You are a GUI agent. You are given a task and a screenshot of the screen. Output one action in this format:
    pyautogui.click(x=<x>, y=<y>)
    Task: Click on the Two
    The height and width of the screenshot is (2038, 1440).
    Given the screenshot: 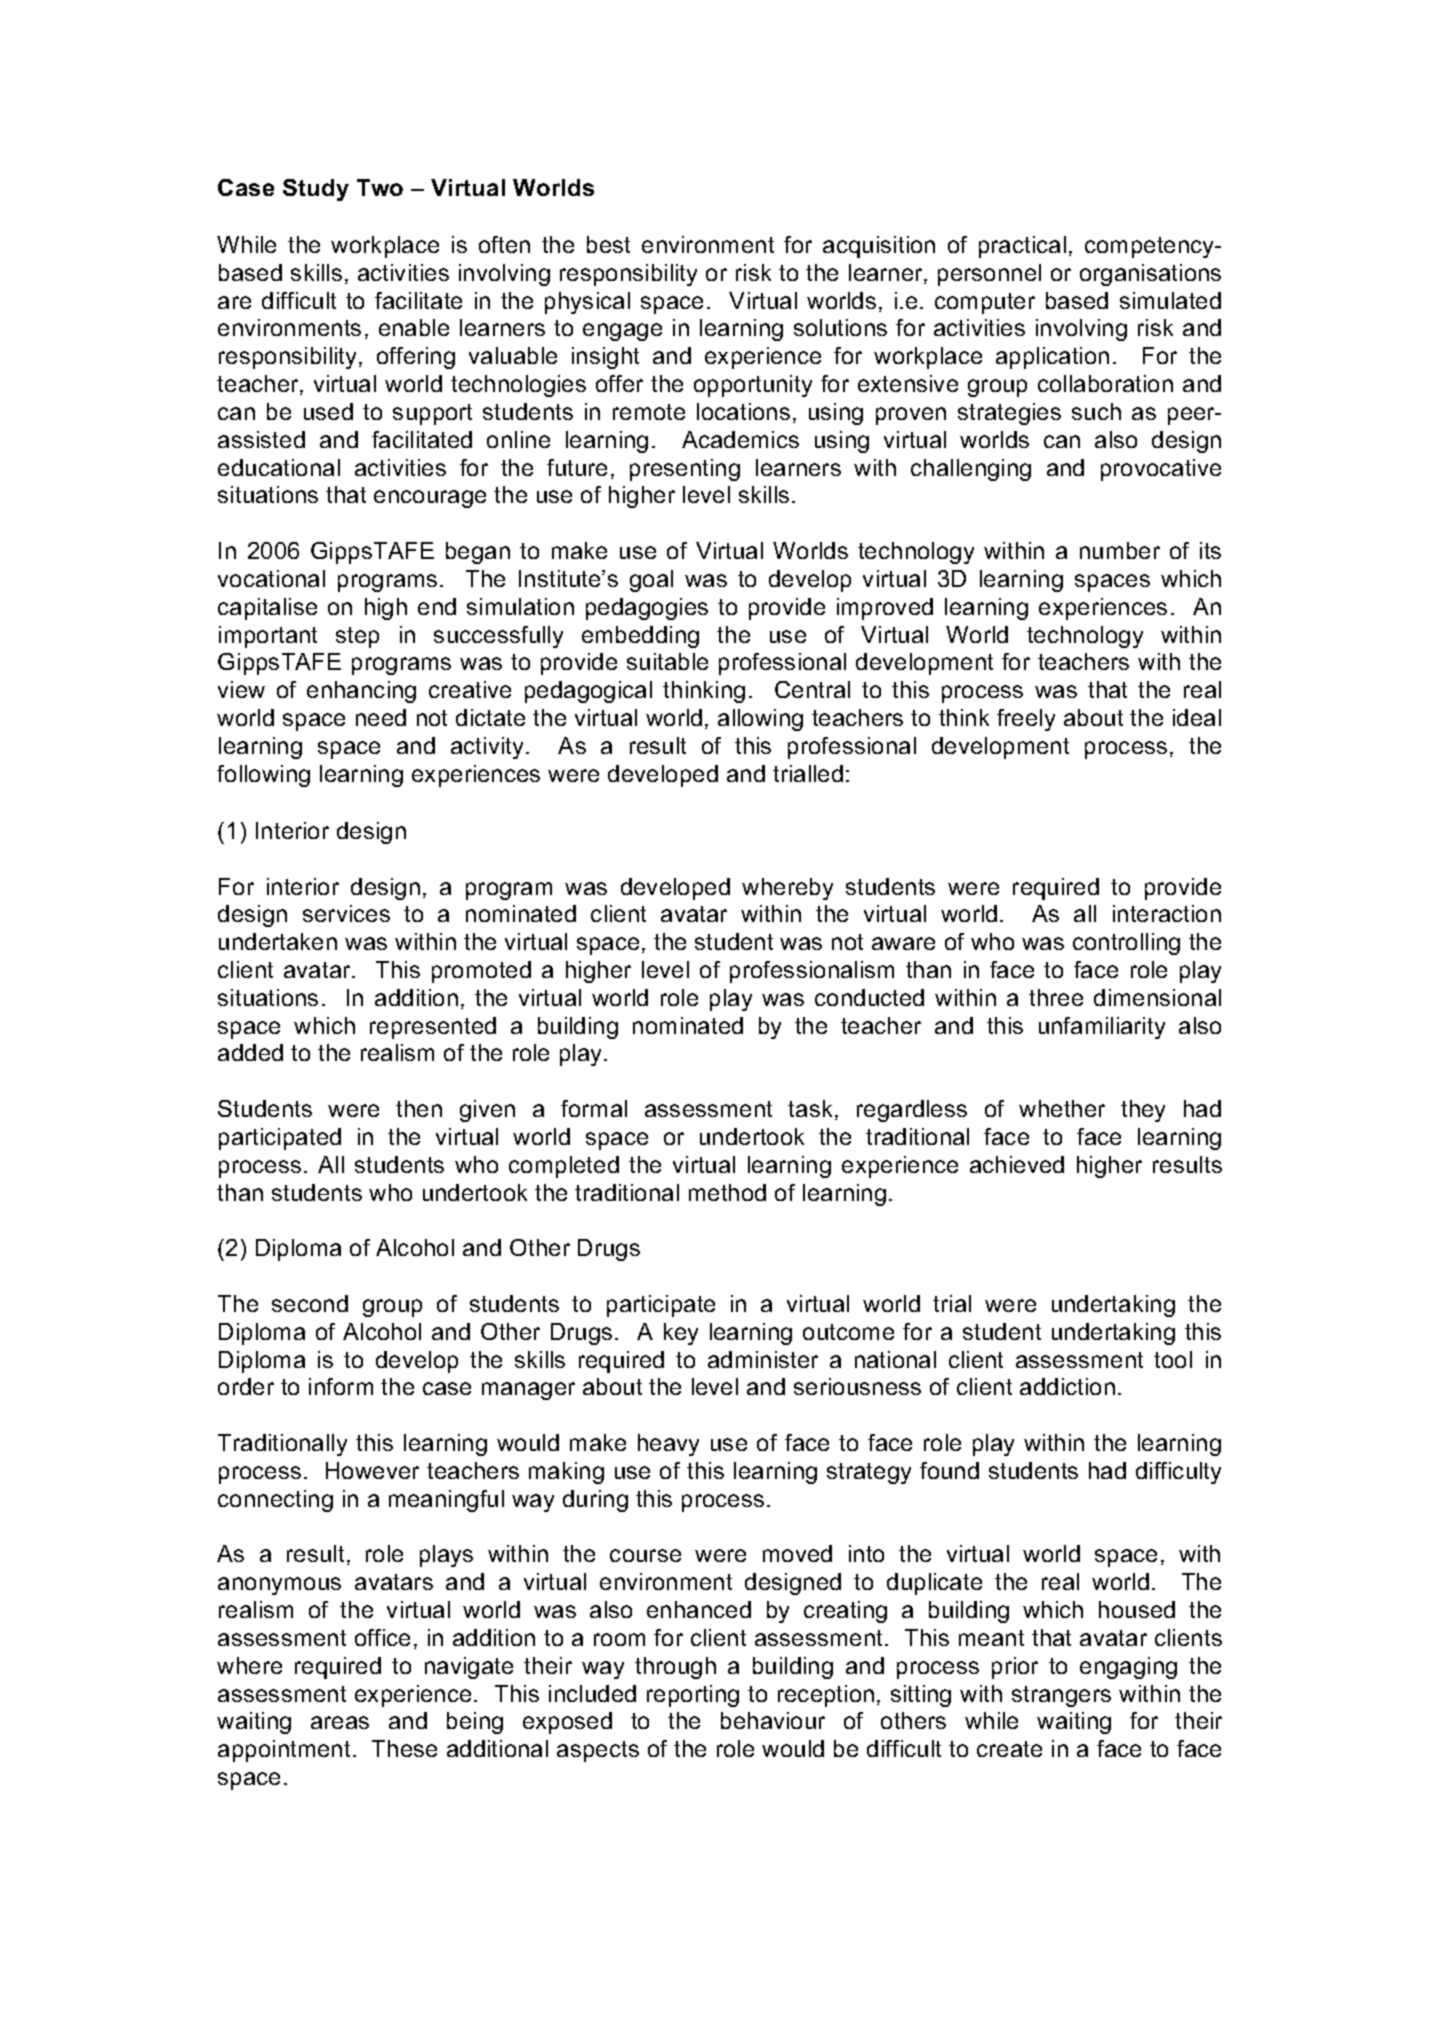 What is the action you would take?
    pyautogui.click(x=380, y=187)
